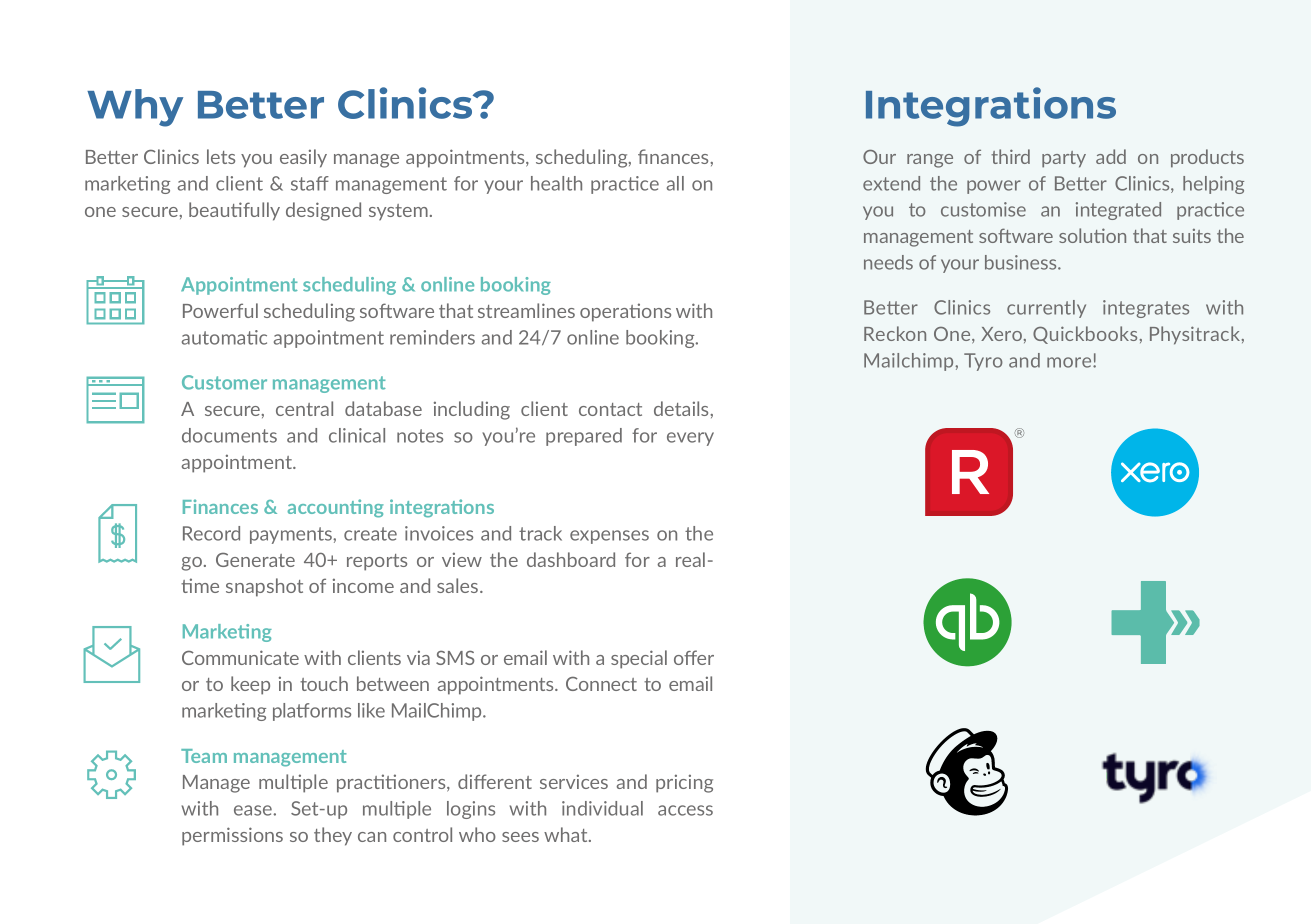  What do you see at coordinates (255, 560) in the screenshot?
I see `Generate` at bounding box center [255, 560].
